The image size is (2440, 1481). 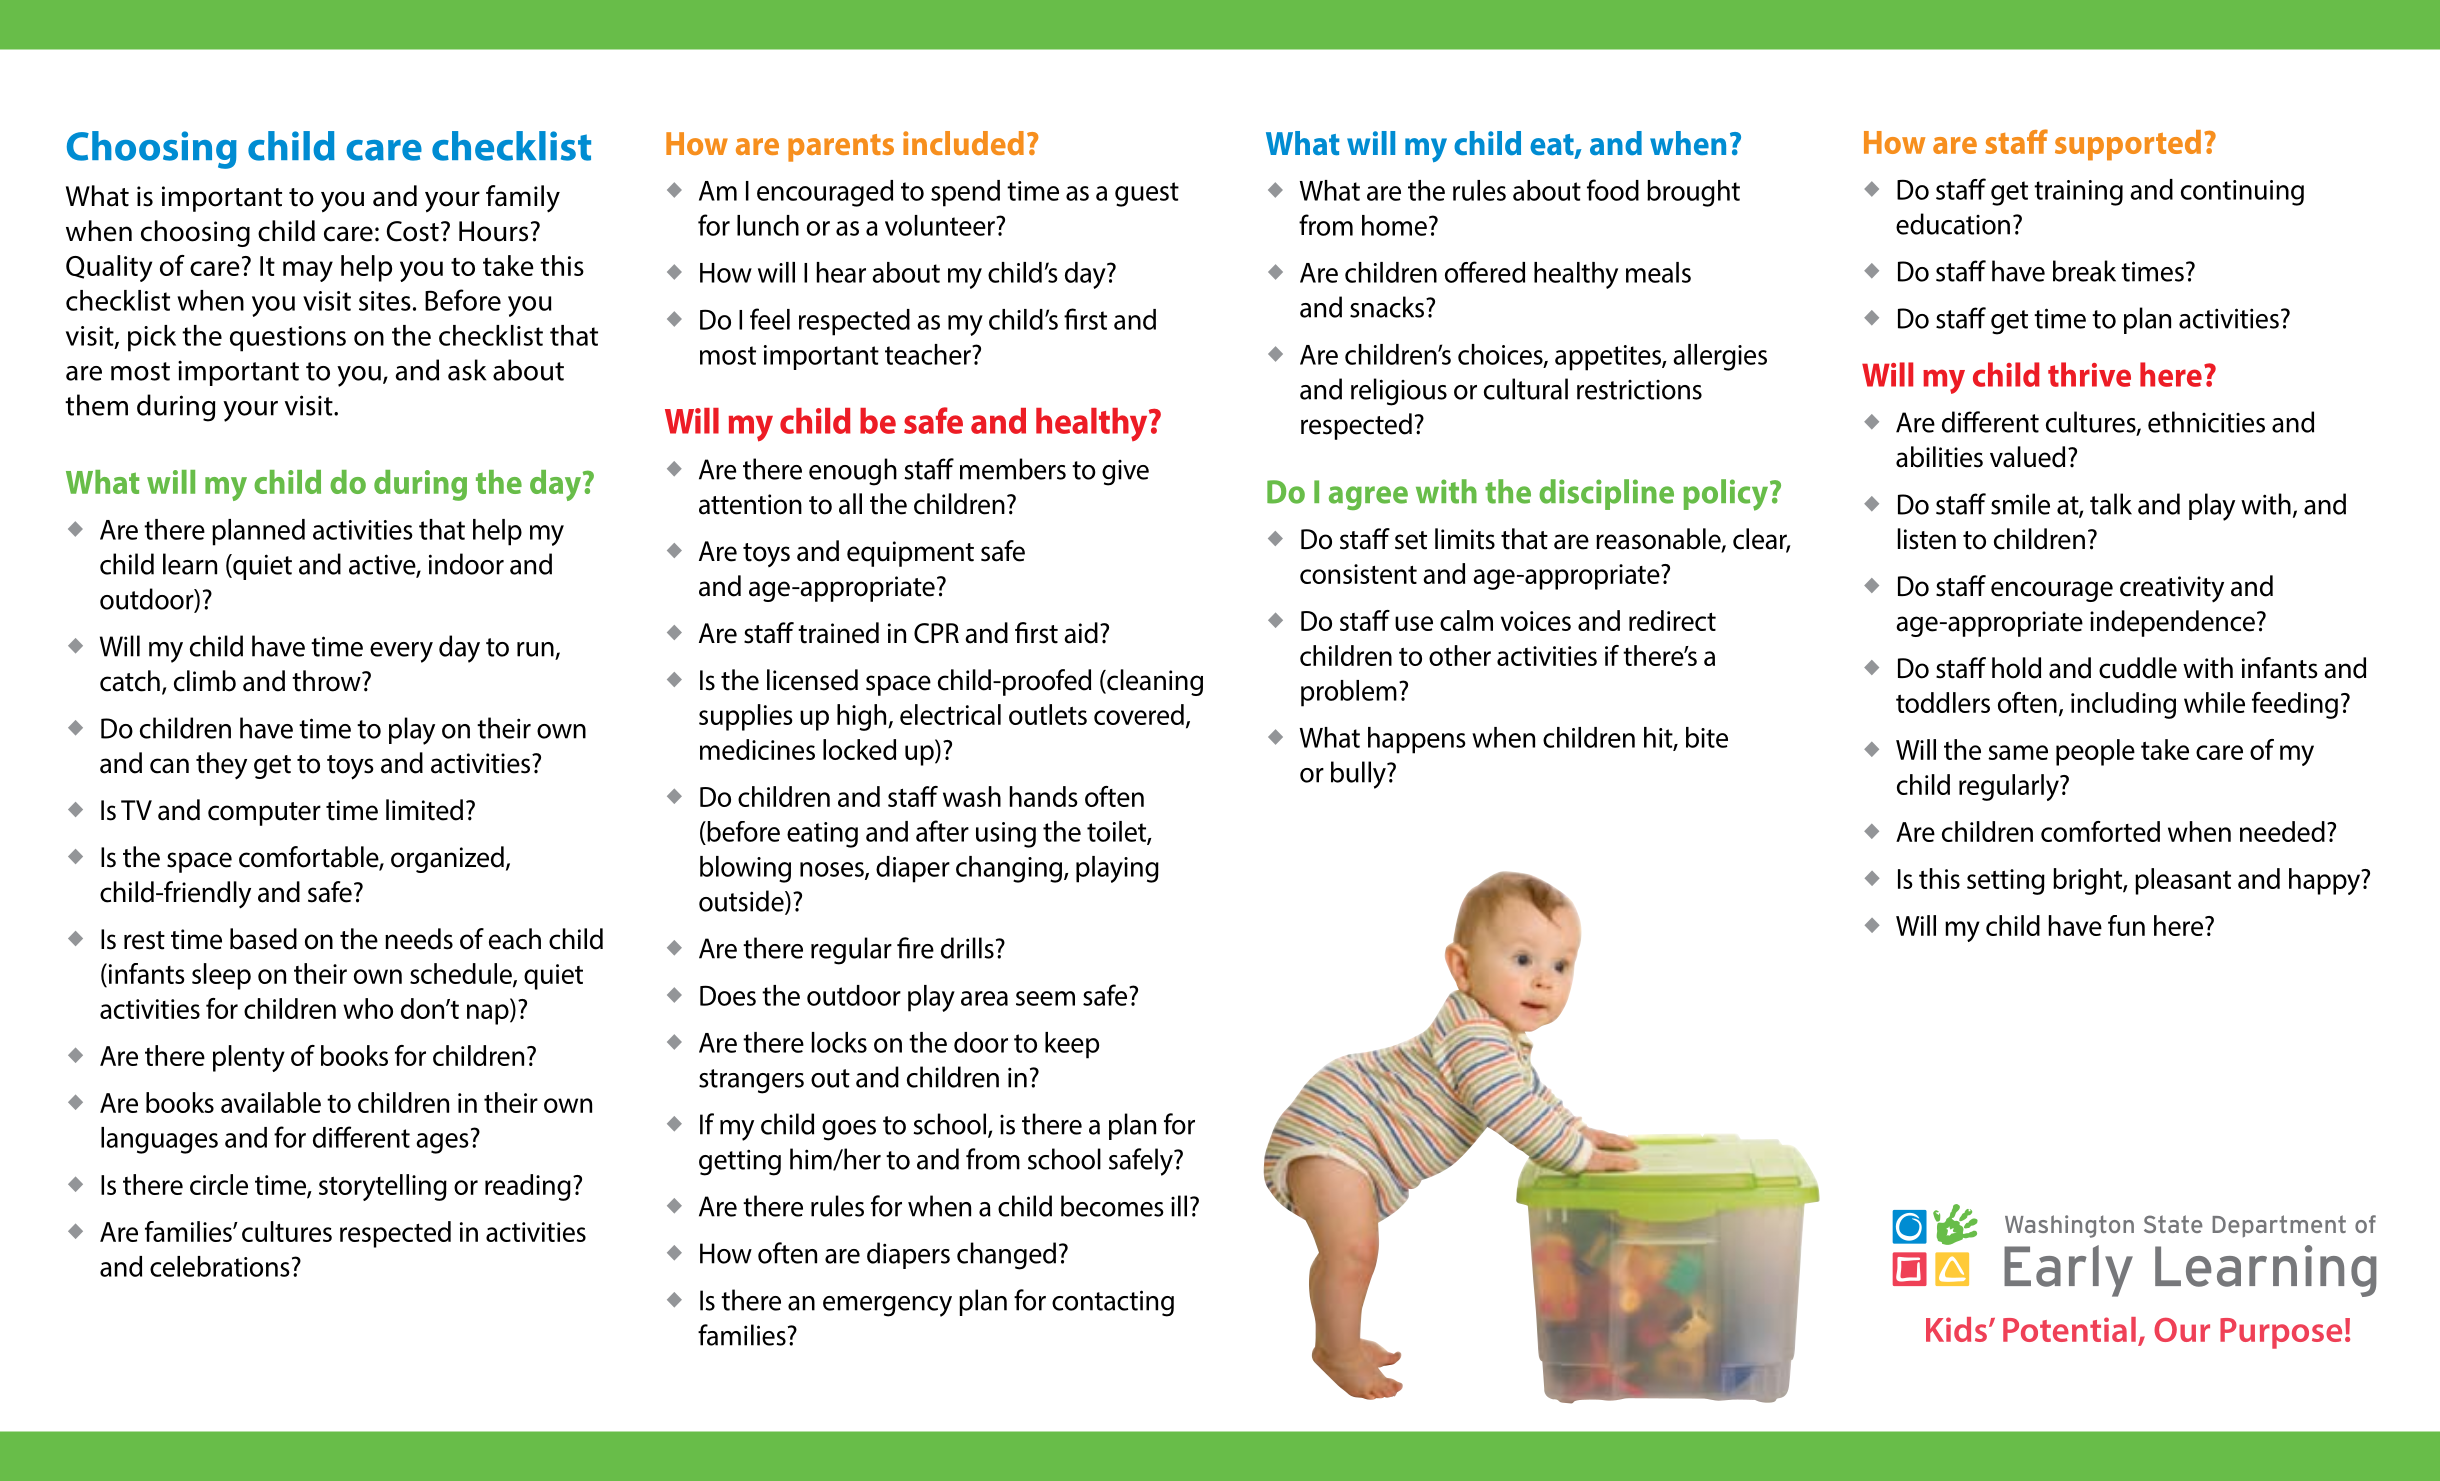 What do you see at coordinates (523, 199) in the page?
I see `family` at bounding box center [523, 199].
